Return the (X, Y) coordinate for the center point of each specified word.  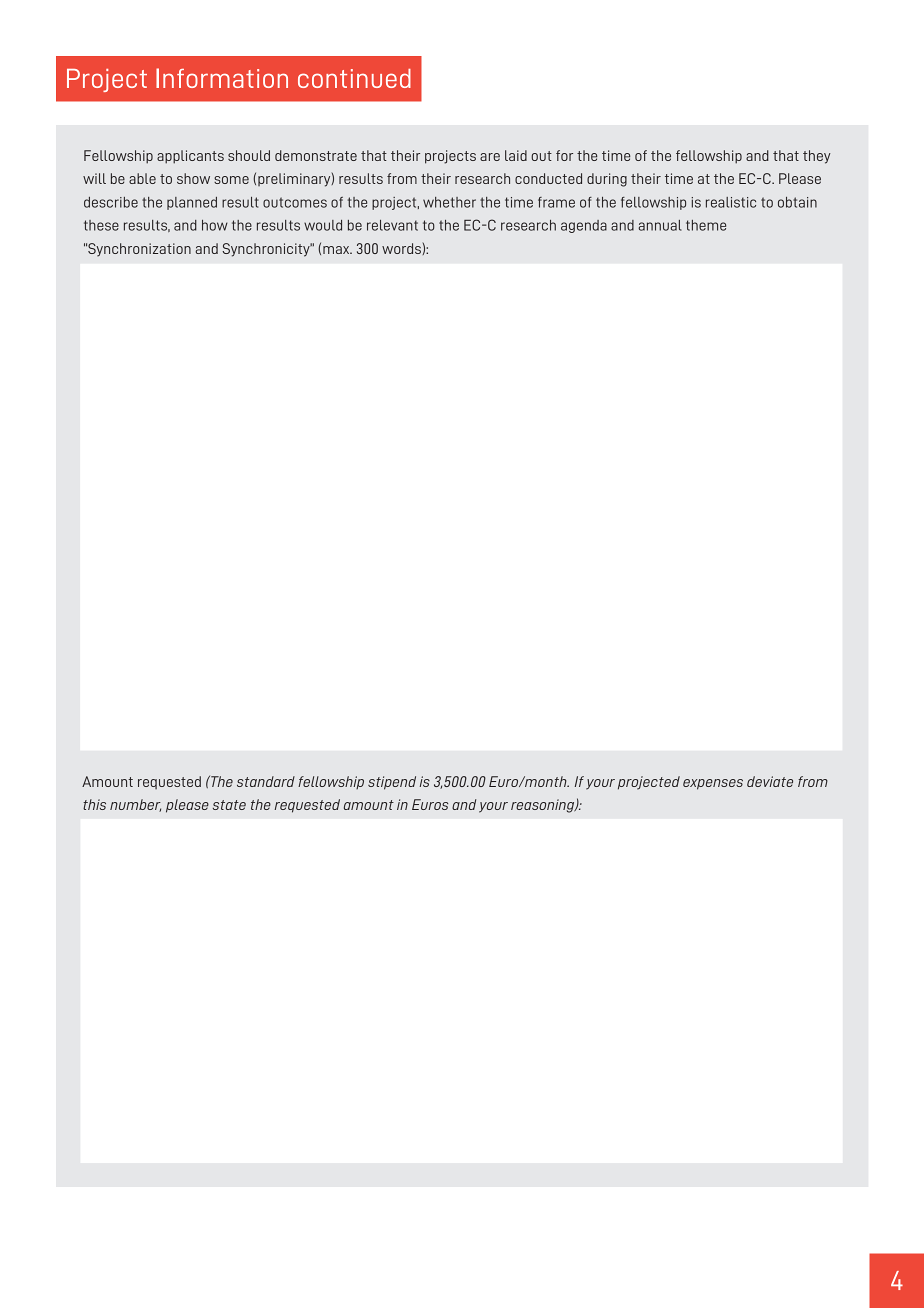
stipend (392, 783)
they (817, 157)
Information (222, 78)
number (135, 805)
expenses (713, 784)
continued (354, 78)
